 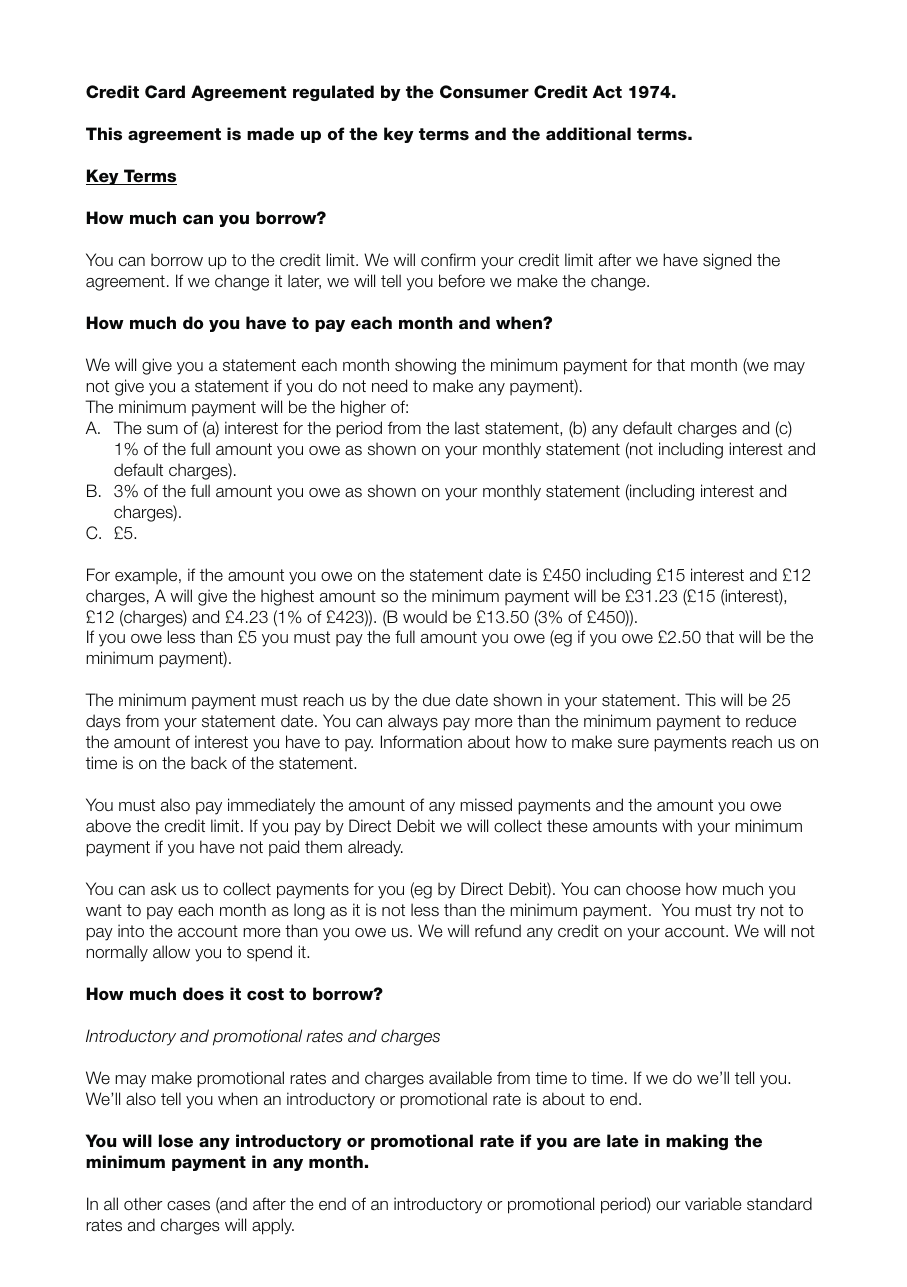 What do you see at coordinates (188, 1206) in the image?
I see `cases` at bounding box center [188, 1206].
